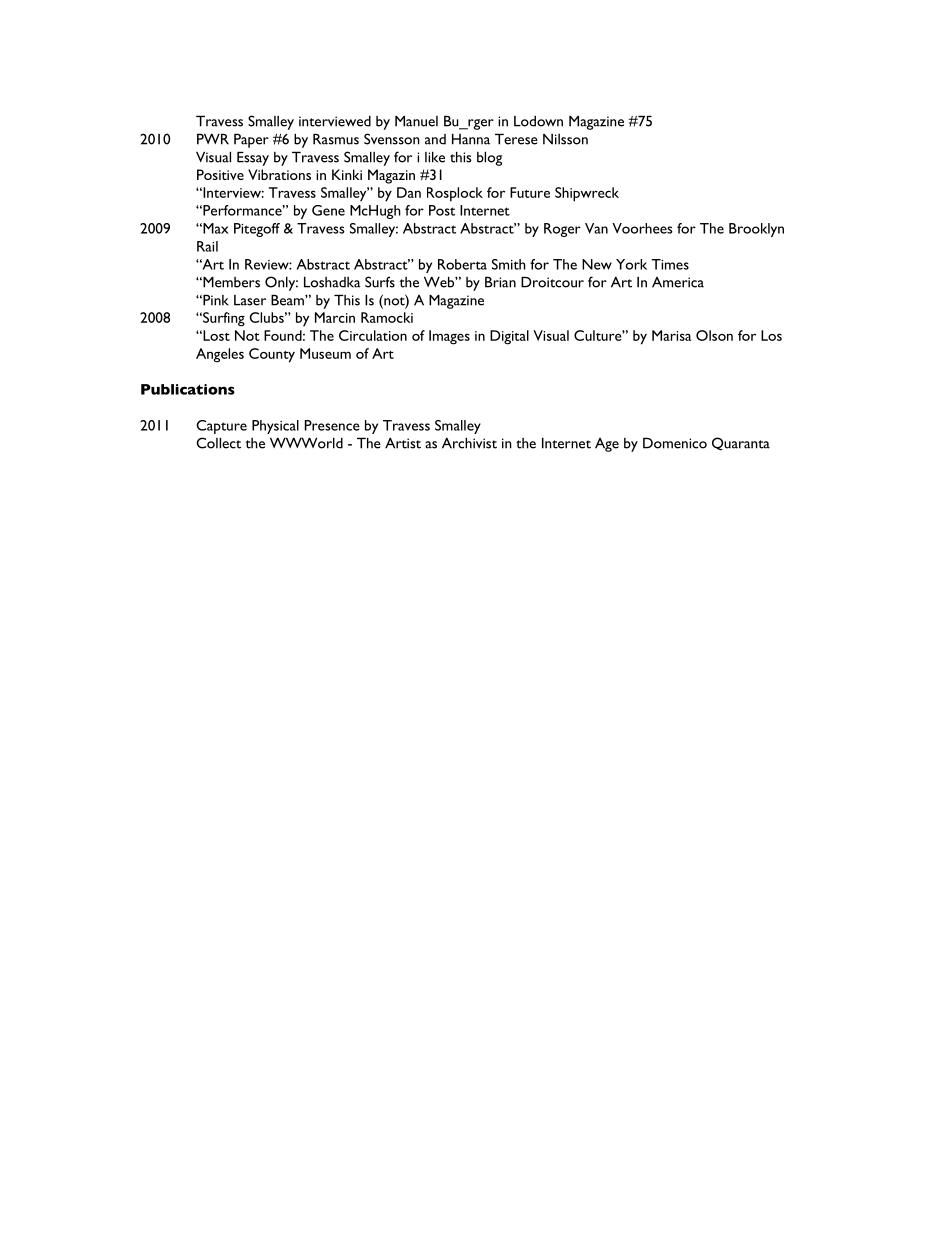 The width and height of the screenshot is (952, 1233). Describe the element at coordinates (671, 335) in the screenshot. I see `Marisa` at that location.
